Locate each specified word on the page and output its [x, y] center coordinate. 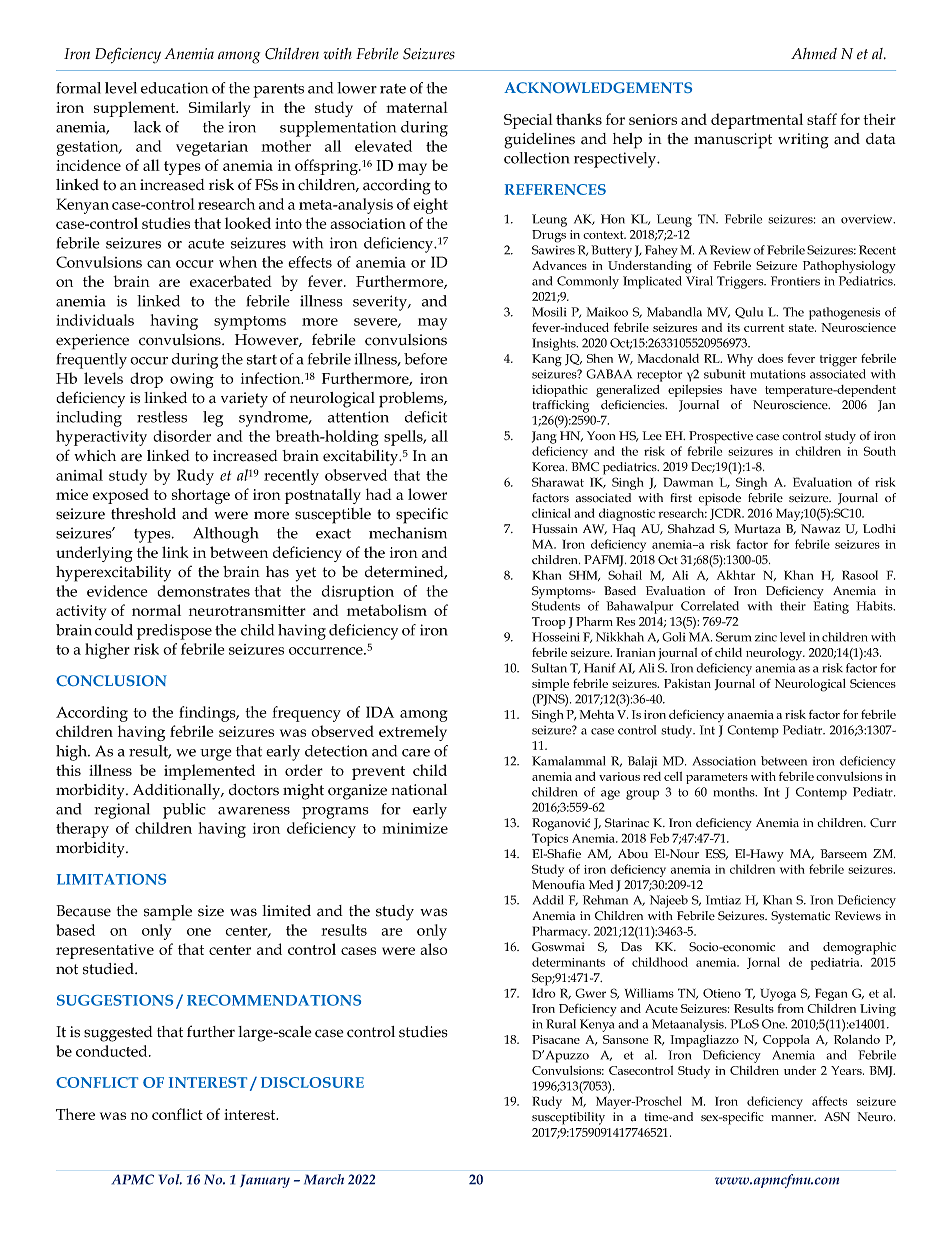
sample [168, 913]
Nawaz [820, 529]
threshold [143, 514]
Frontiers [795, 281]
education [174, 88]
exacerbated [231, 281]
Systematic [800, 917]
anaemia [750, 714]
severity [381, 303]
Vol [170, 1179]
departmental [757, 121]
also [433, 949]
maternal [417, 107]
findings [208, 714]
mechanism [408, 533]
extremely [413, 733]
